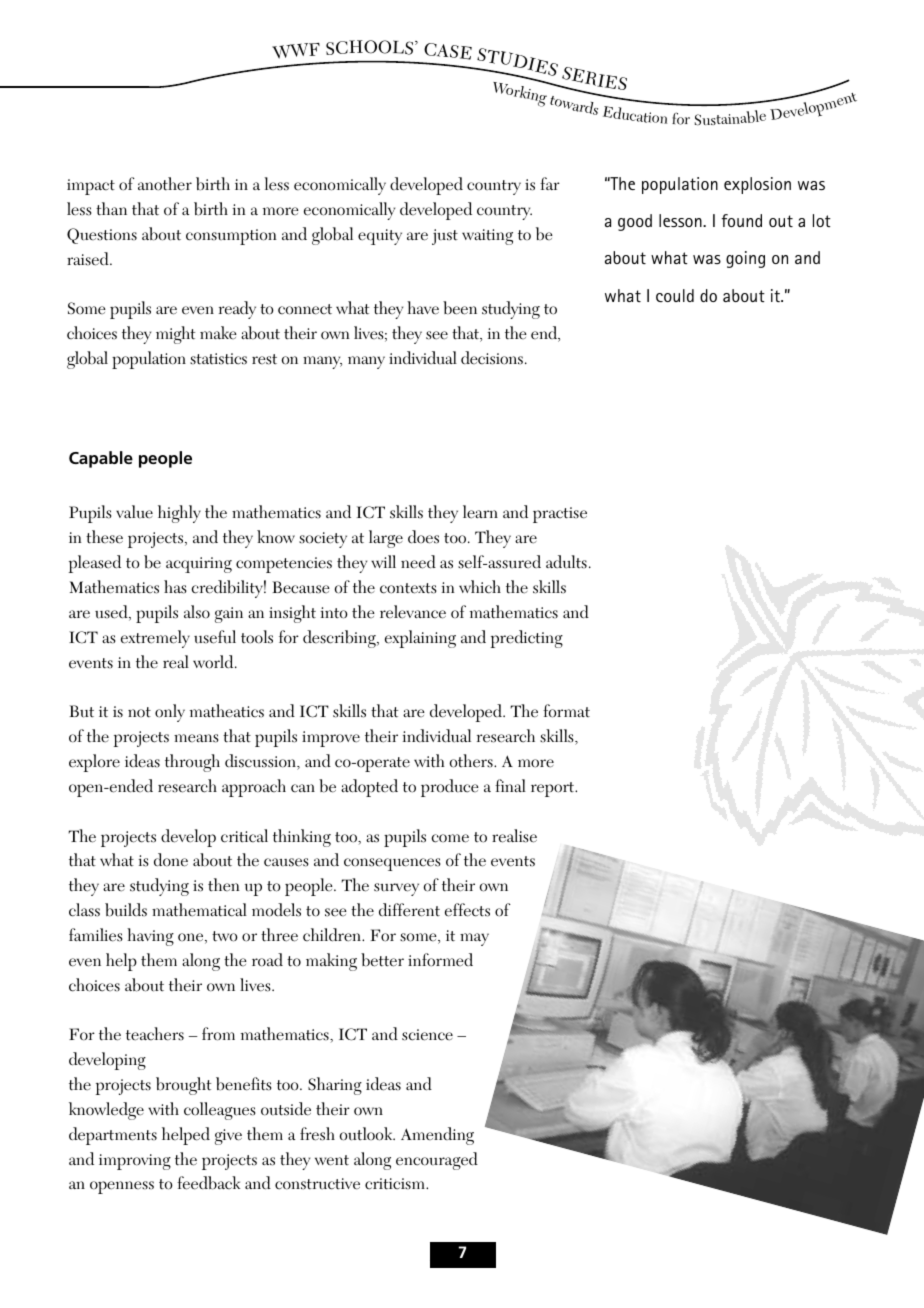  Describe the element at coordinates (420, 639) in the screenshot. I see `explaining` at that location.
